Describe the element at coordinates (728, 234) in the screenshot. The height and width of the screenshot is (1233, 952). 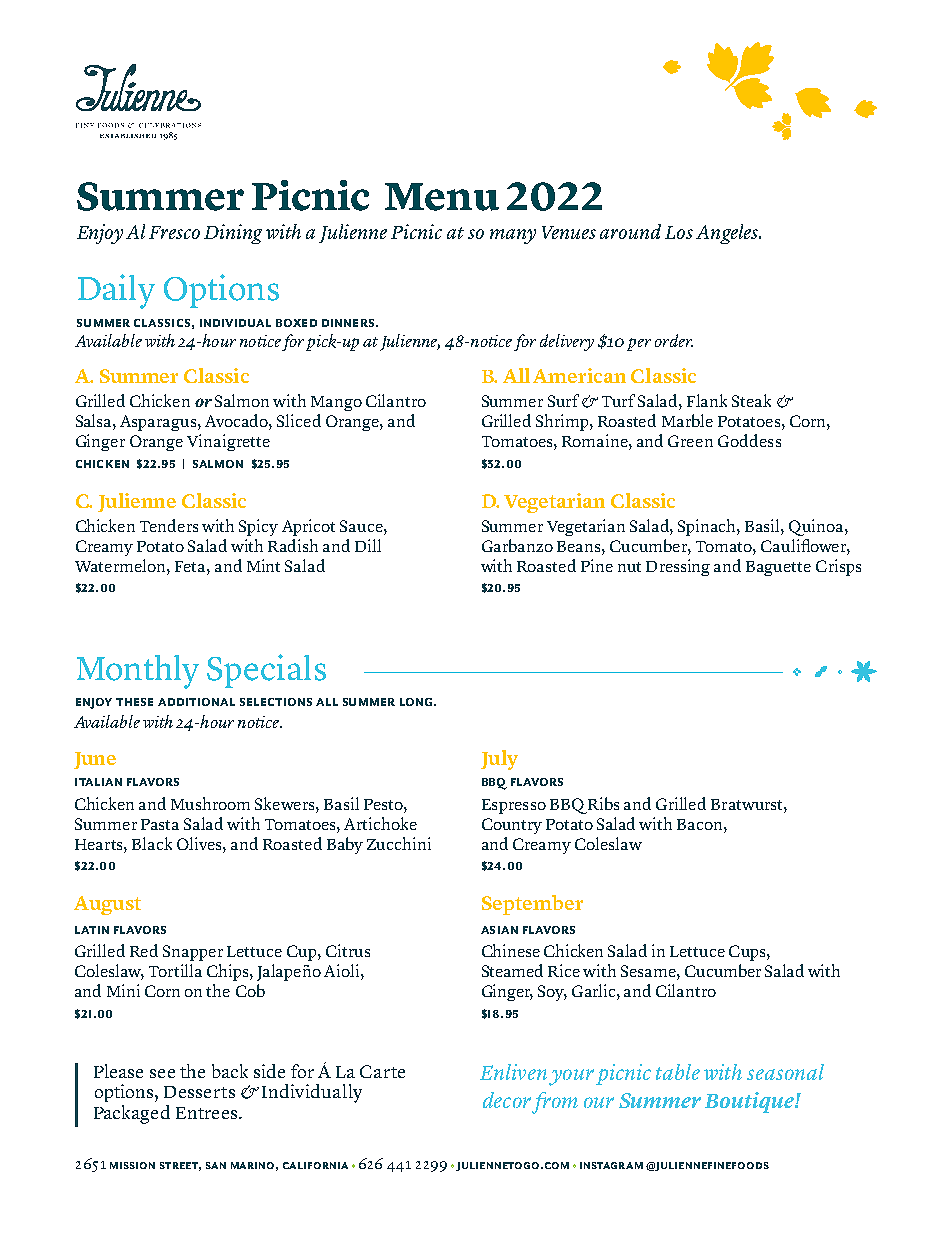
I see `Angeles` at that location.
